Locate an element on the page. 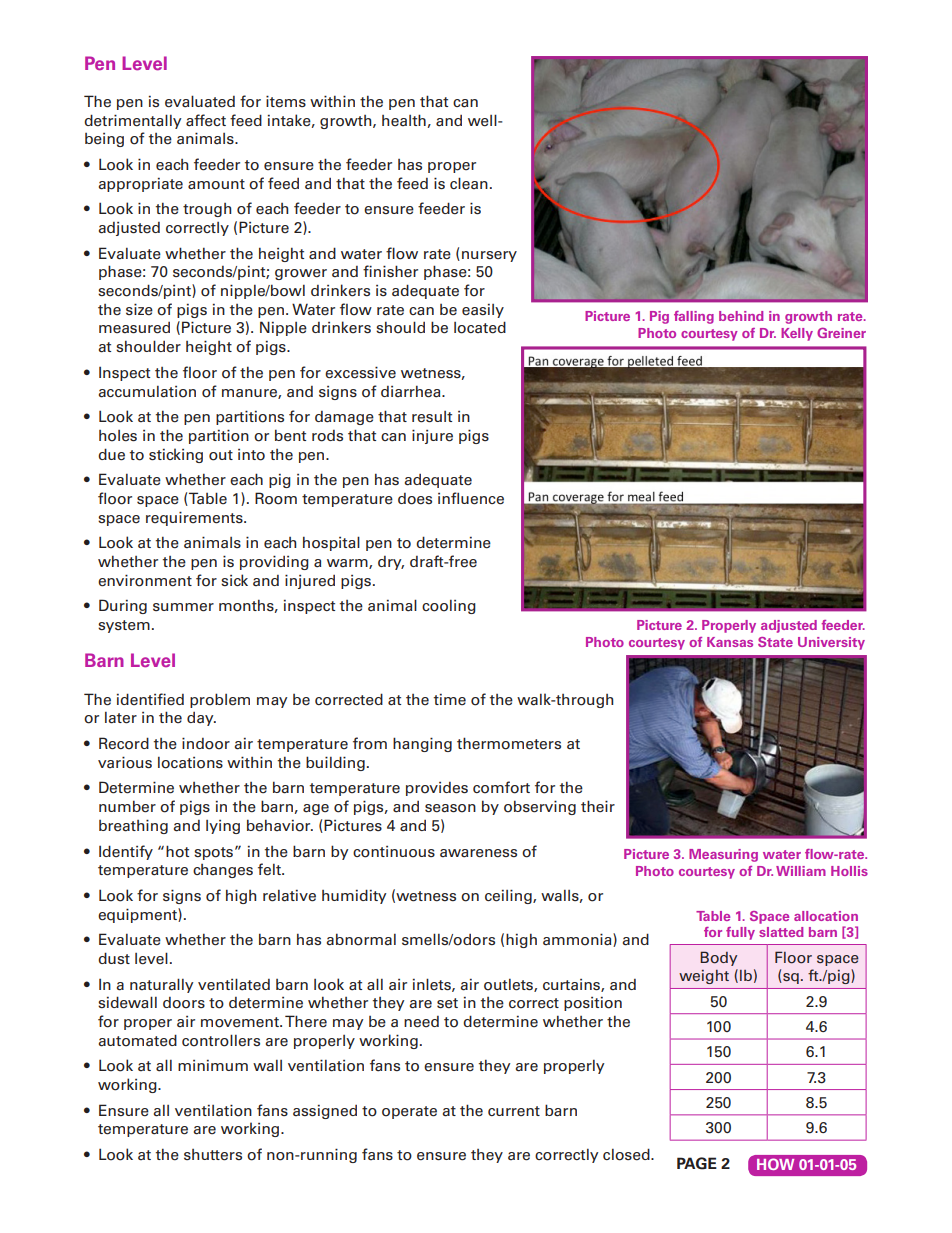  affect is located at coordinates (206, 120).
